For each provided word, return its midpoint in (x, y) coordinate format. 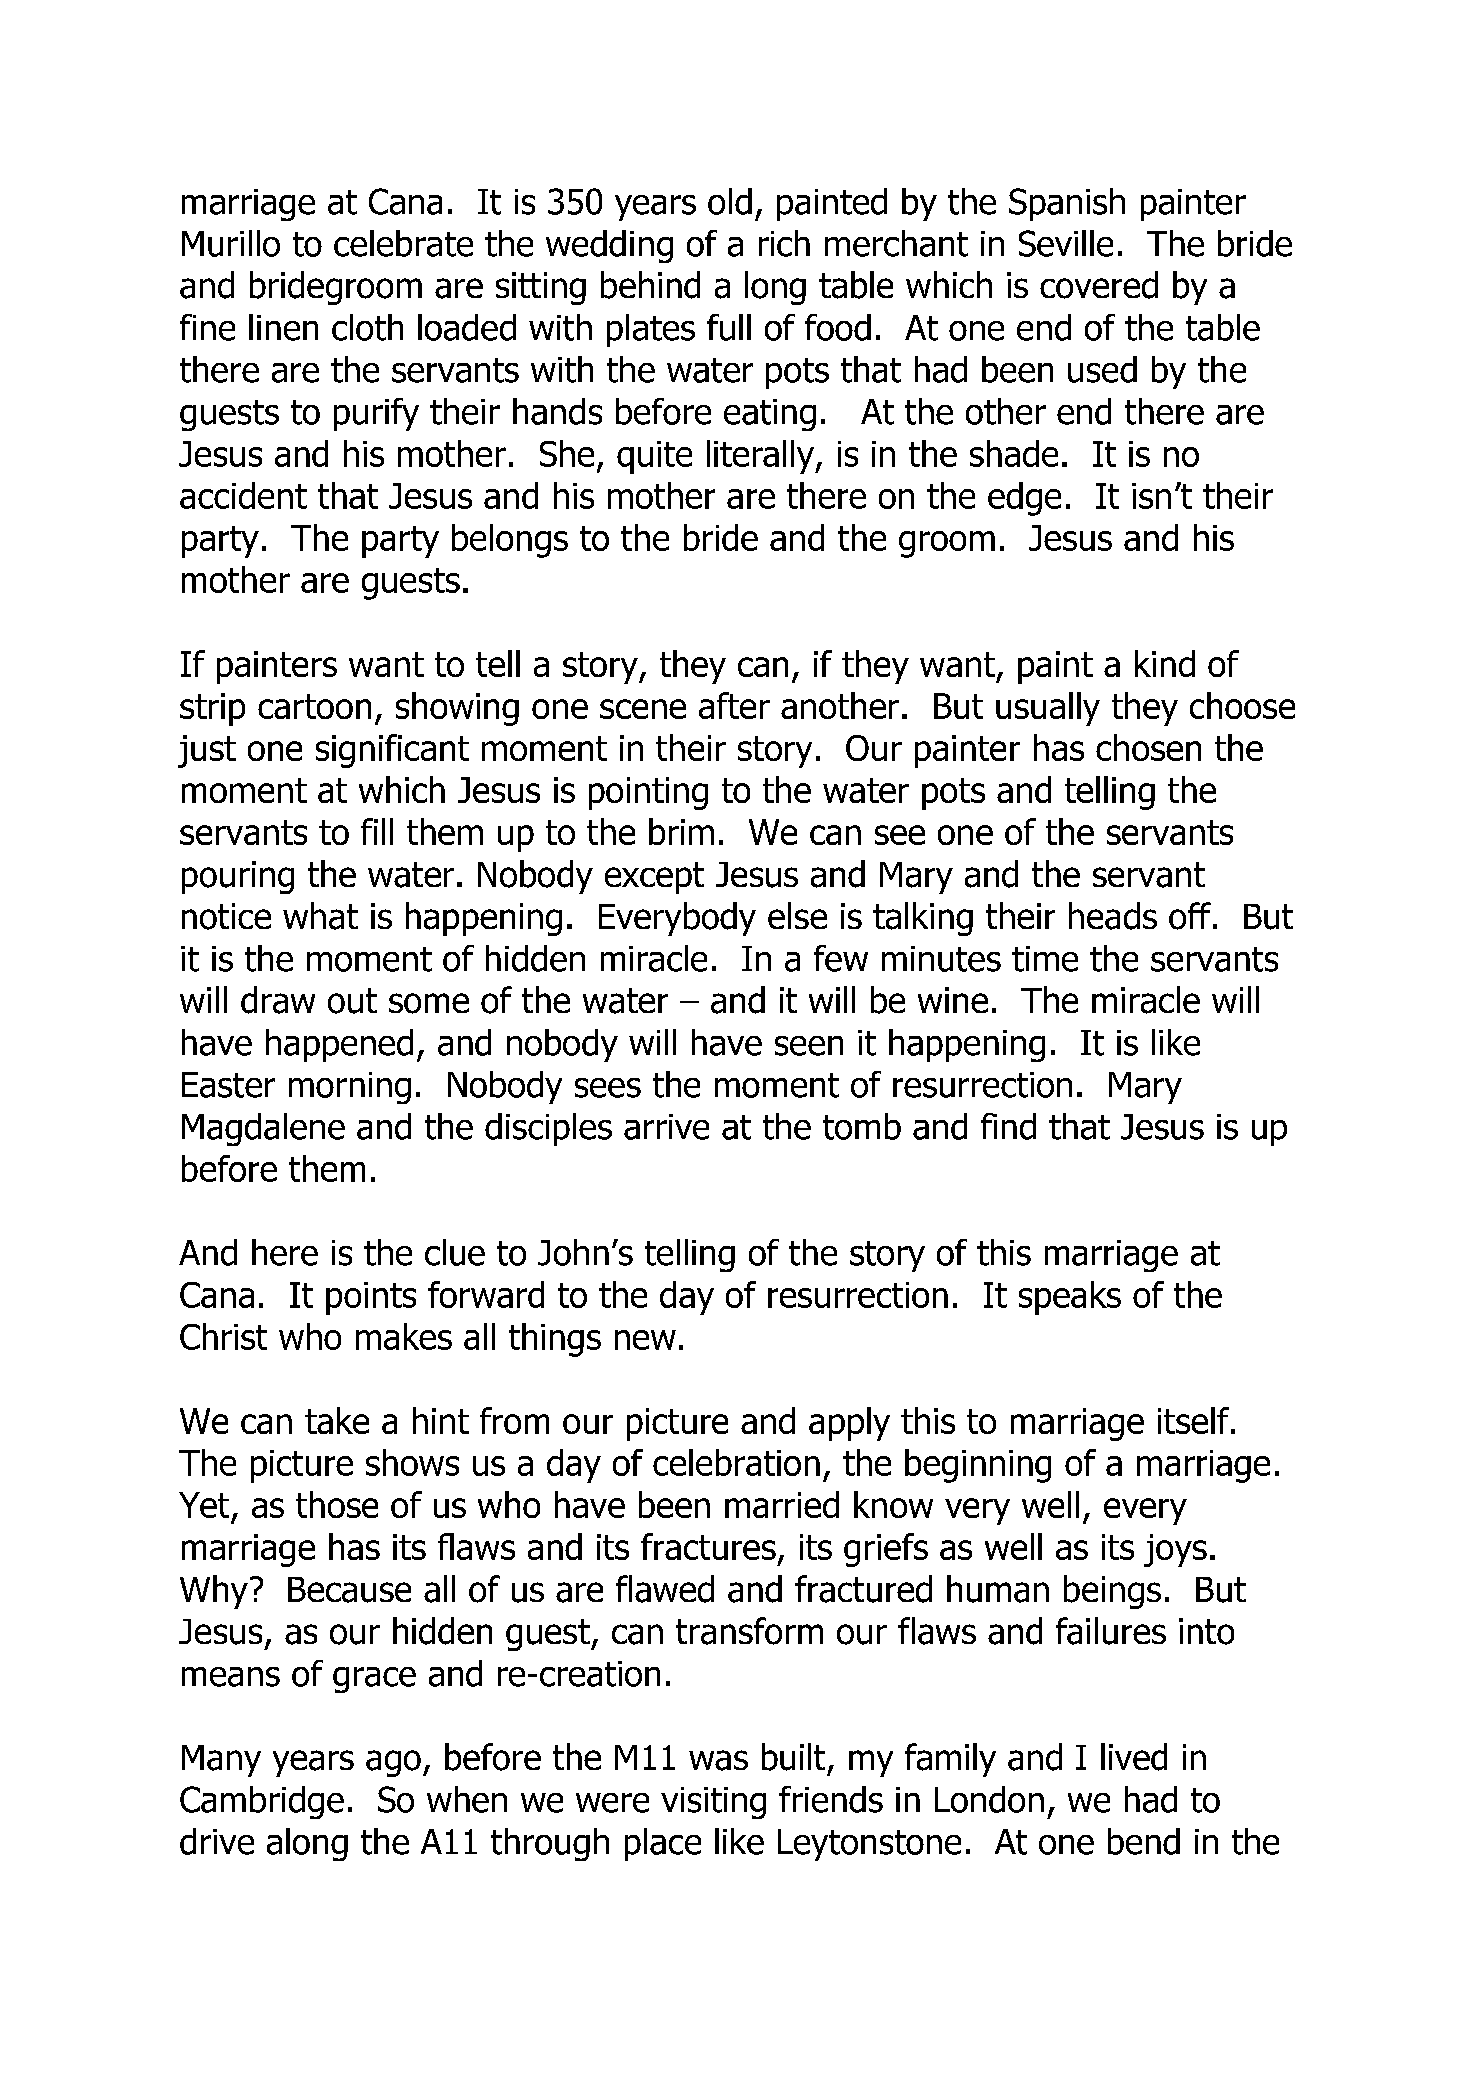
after (734, 705)
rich (784, 243)
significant (392, 751)
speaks (1070, 1298)
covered (1099, 285)
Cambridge (262, 1802)
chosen (1148, 747)
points (371, 1298)
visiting (713, 1803)
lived (1134, 1757)
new (645, 1340)
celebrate (403, 243)
